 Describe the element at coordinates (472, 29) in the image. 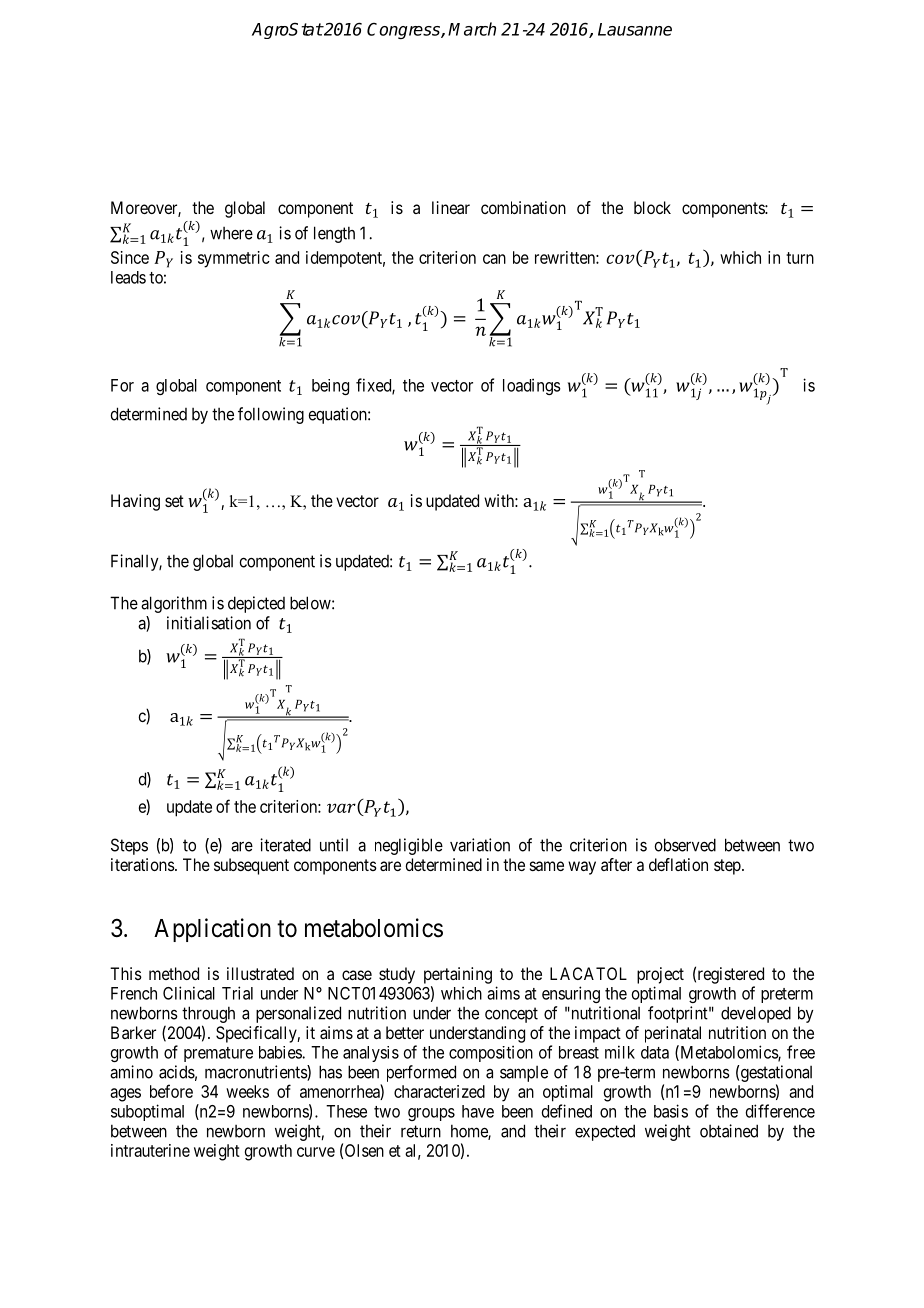

I see `March` at that location.
